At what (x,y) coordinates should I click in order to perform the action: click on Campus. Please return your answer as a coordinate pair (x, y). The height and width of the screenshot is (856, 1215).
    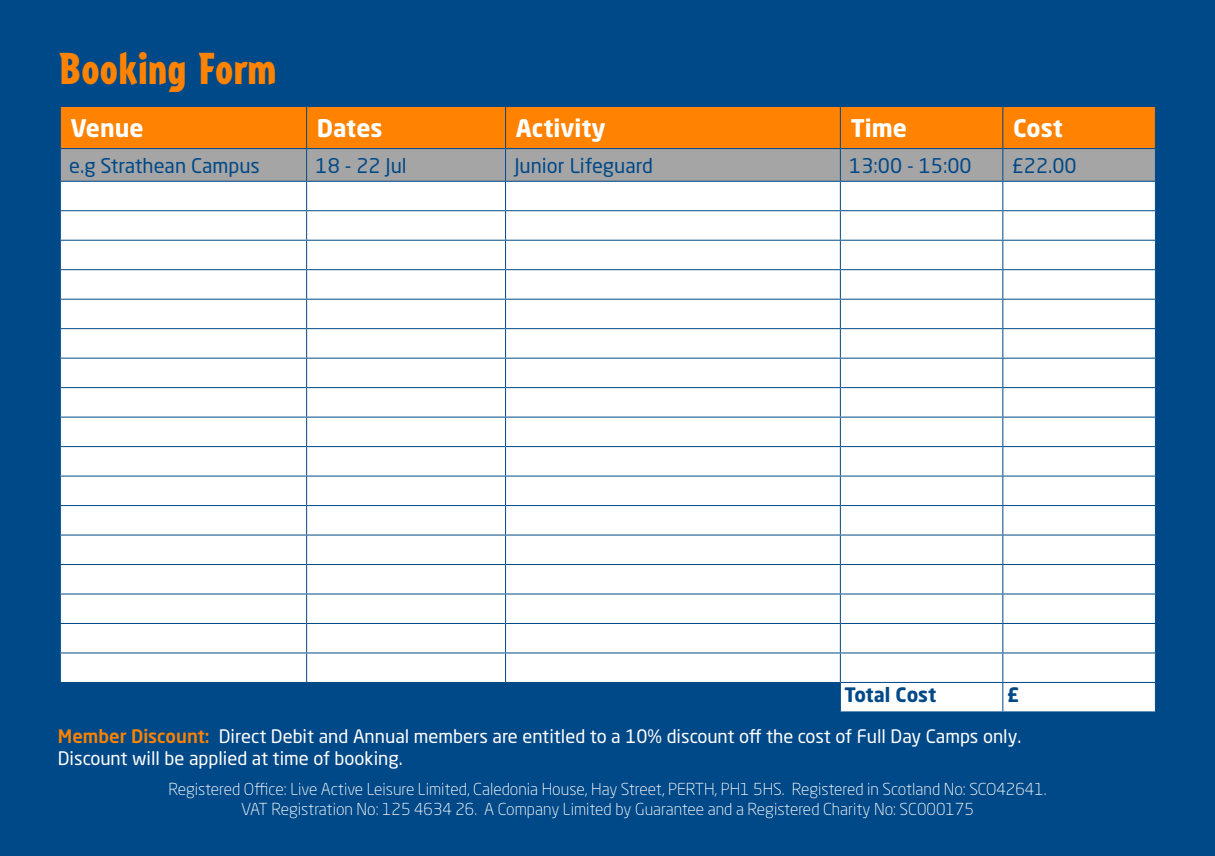
    Looking at the image, I should click on (225, 167).
